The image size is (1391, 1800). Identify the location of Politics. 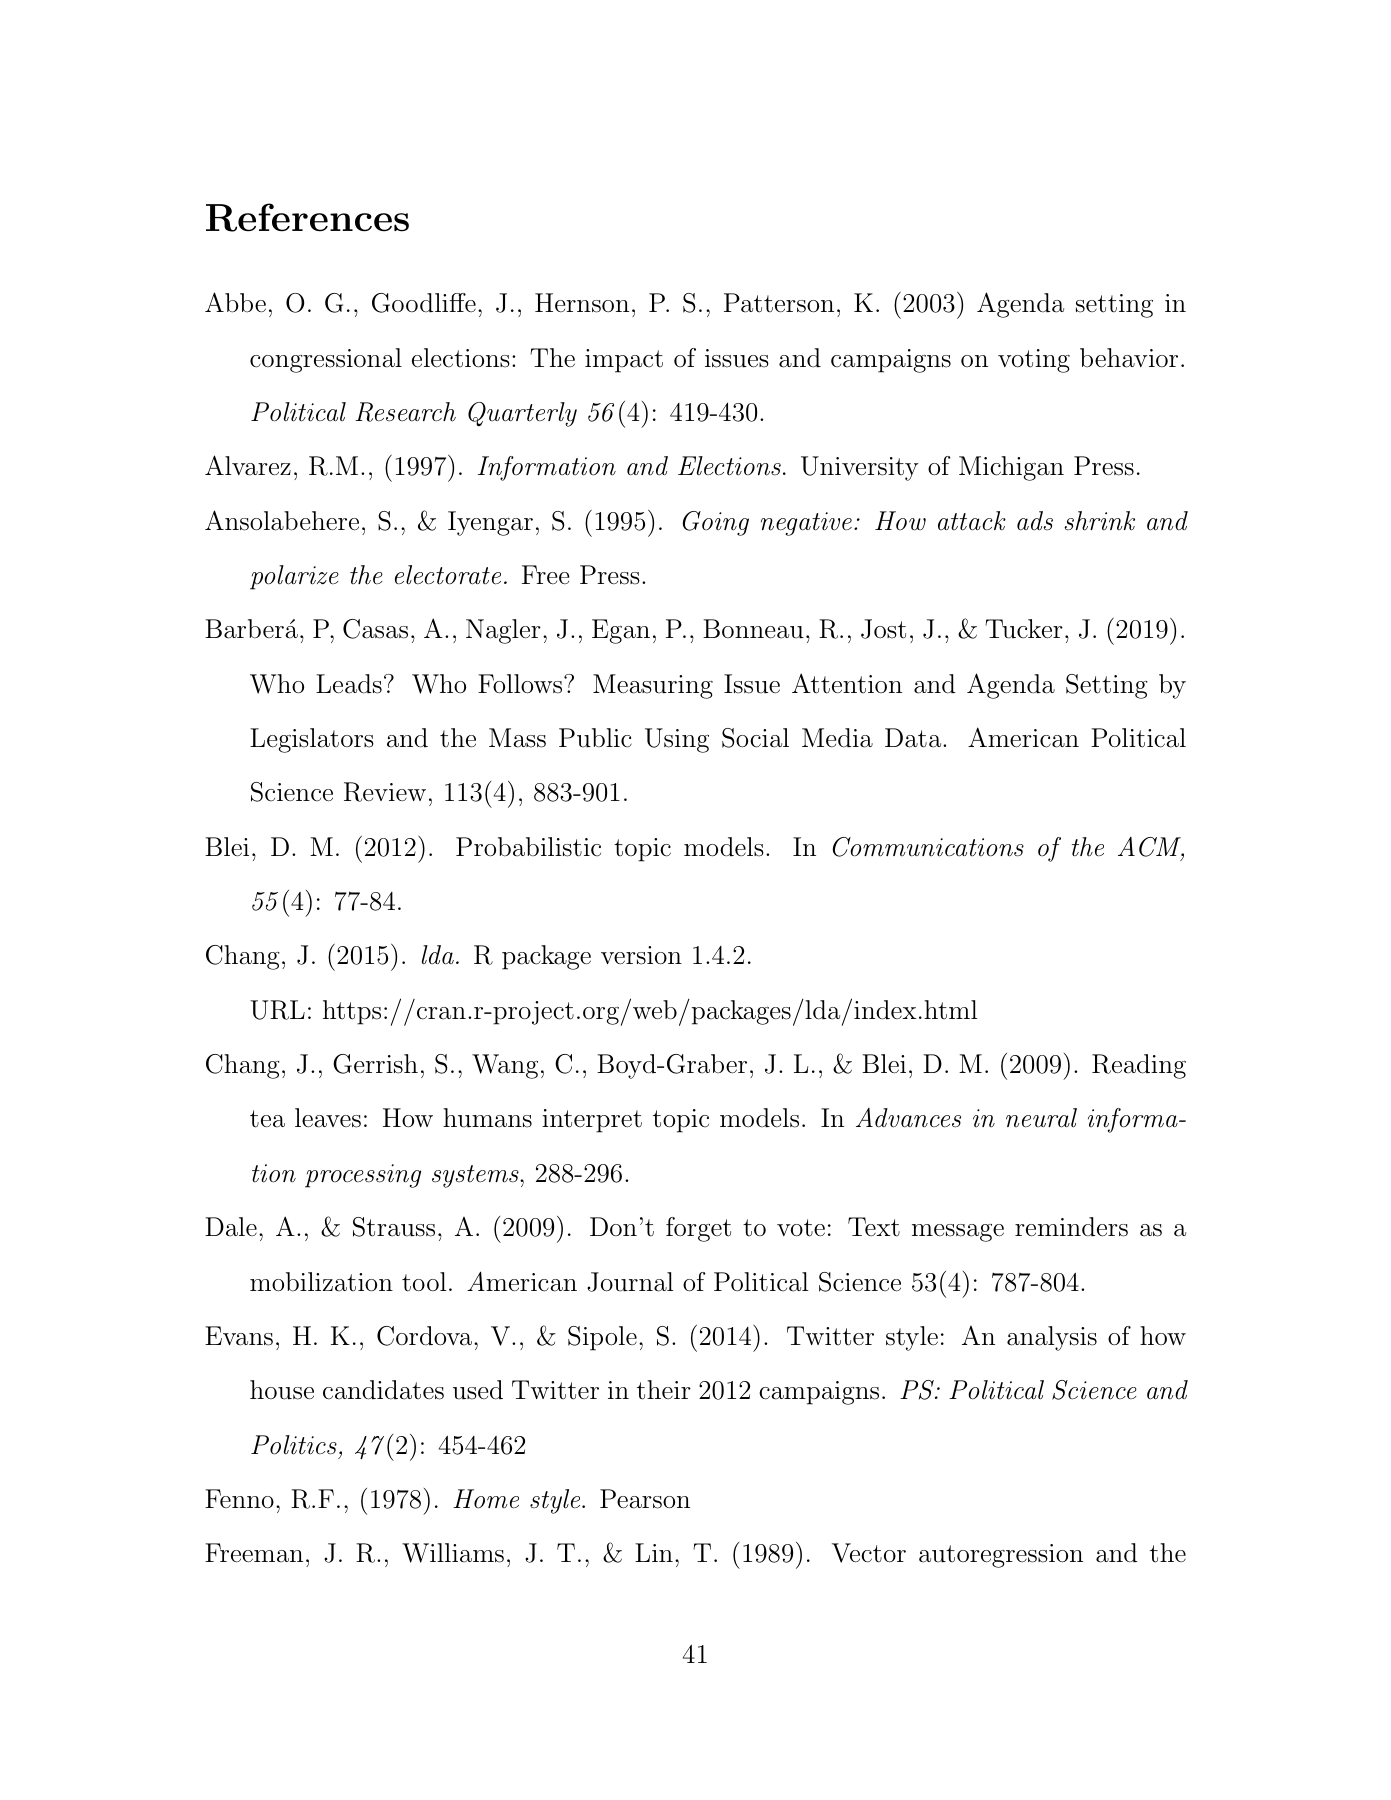
(294, 1445).
